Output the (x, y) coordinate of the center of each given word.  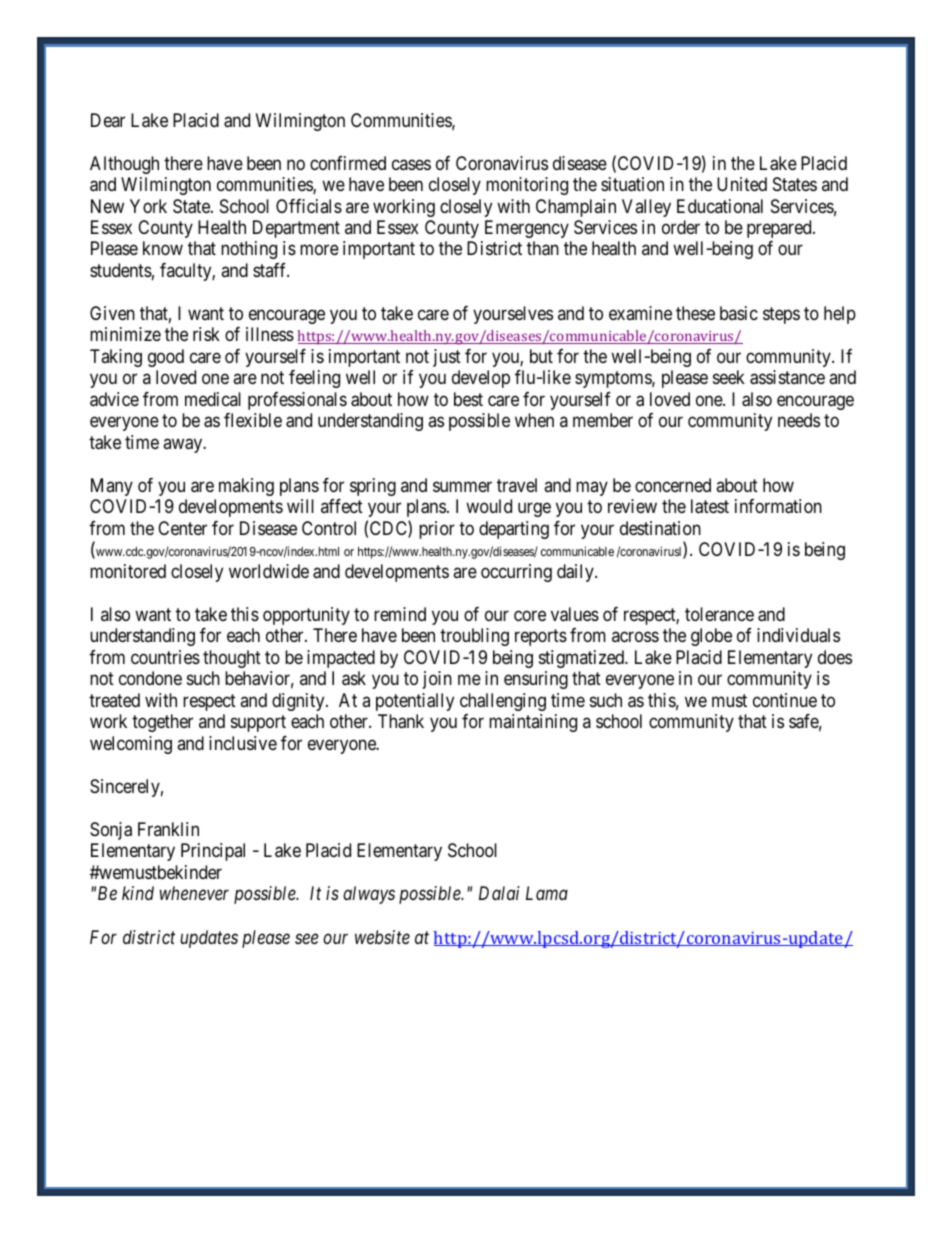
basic (739, 313)
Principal (213, 852)
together (162, 723)
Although (124, 165)
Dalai (499, 893)
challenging (503, 702)
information (778, 506)
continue (785, 700)
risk (206, 334)
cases (411, 164)
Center (182, 528)
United (742, 184)
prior (437, 530)
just (447, 358)
